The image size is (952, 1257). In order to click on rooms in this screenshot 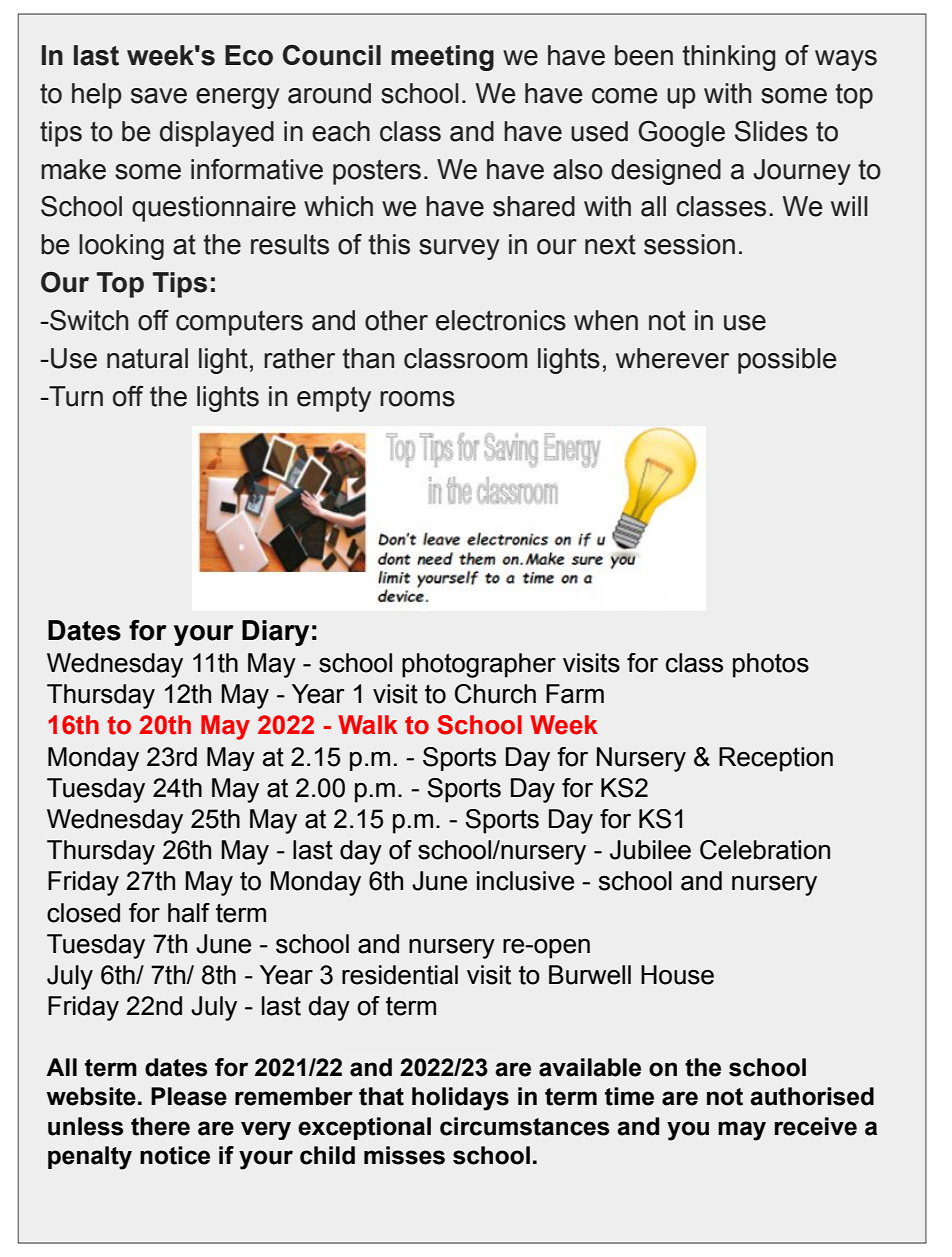, I will do `click(417, 399)`.
